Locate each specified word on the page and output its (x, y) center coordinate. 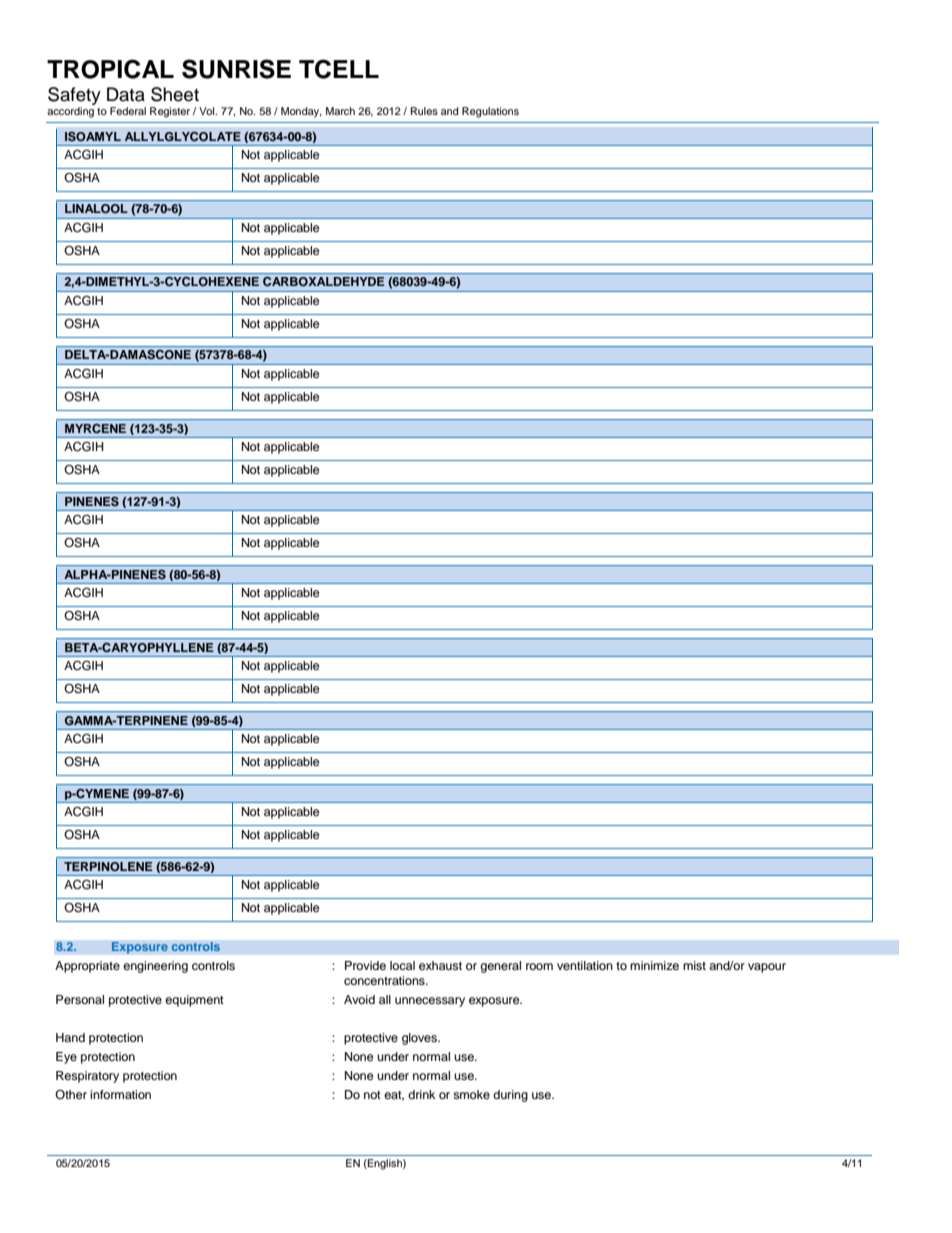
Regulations (490, 112)
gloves (420, 1039)
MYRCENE (95, 429)
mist (694, 965)
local (402, 965)
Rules (424, 111)
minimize (654, 965)
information (120, 1094)
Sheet (175, 94)
